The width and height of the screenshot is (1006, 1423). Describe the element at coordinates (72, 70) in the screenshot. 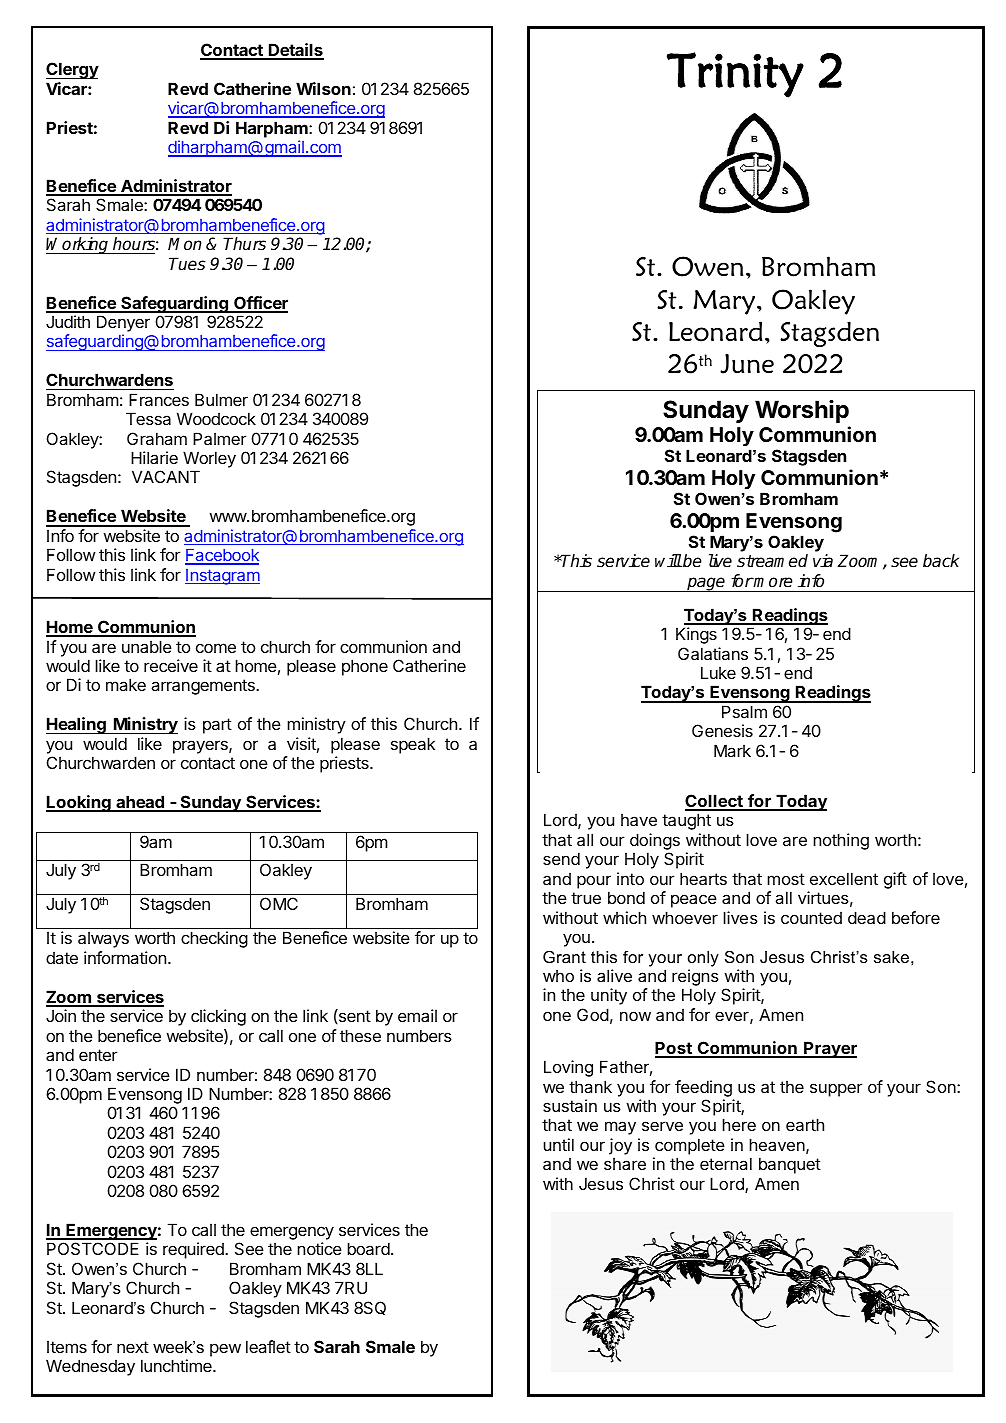

I see `Clergy` at that location.
